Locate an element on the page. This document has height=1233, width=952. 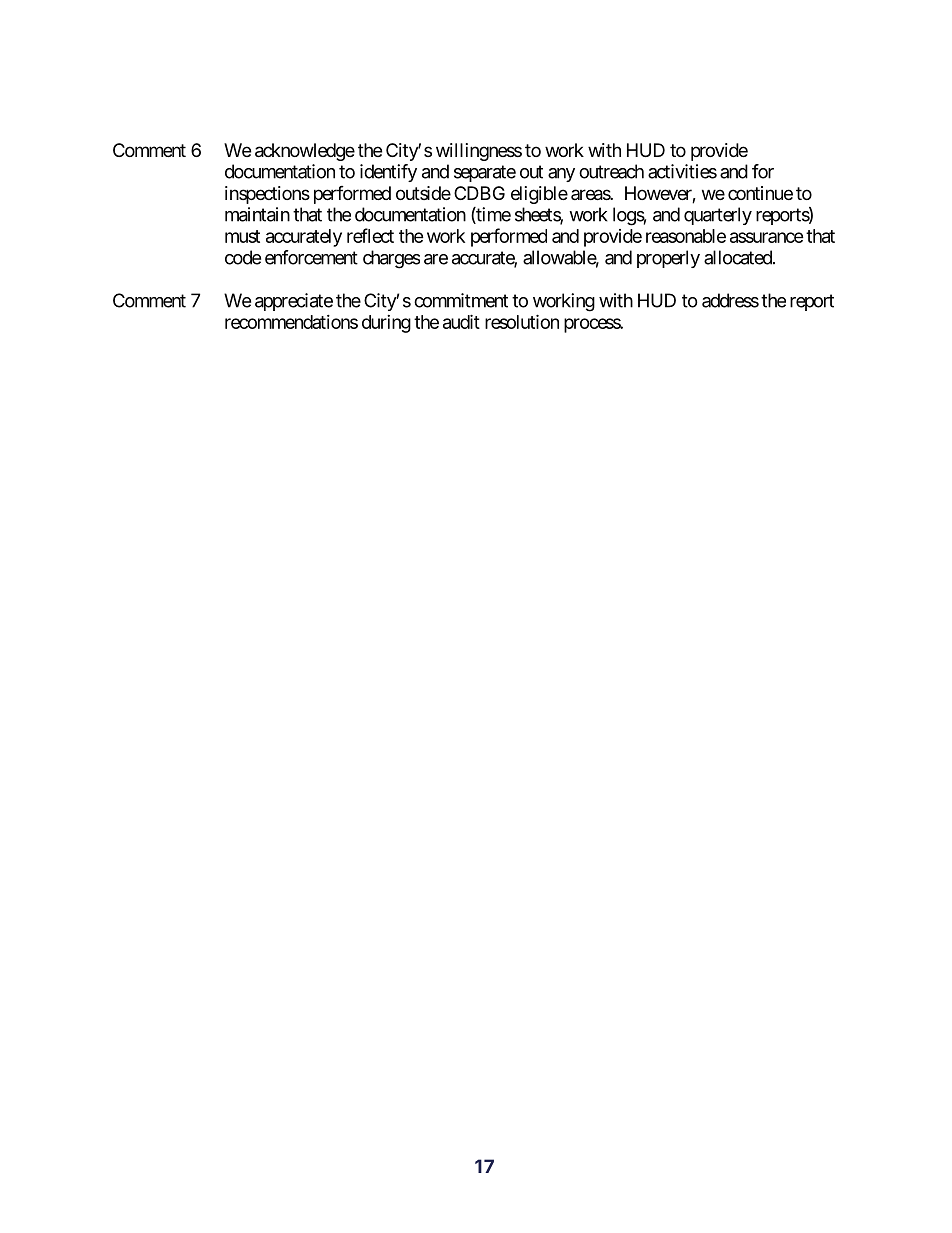
quarterly is located at coordinates (718, 216).
